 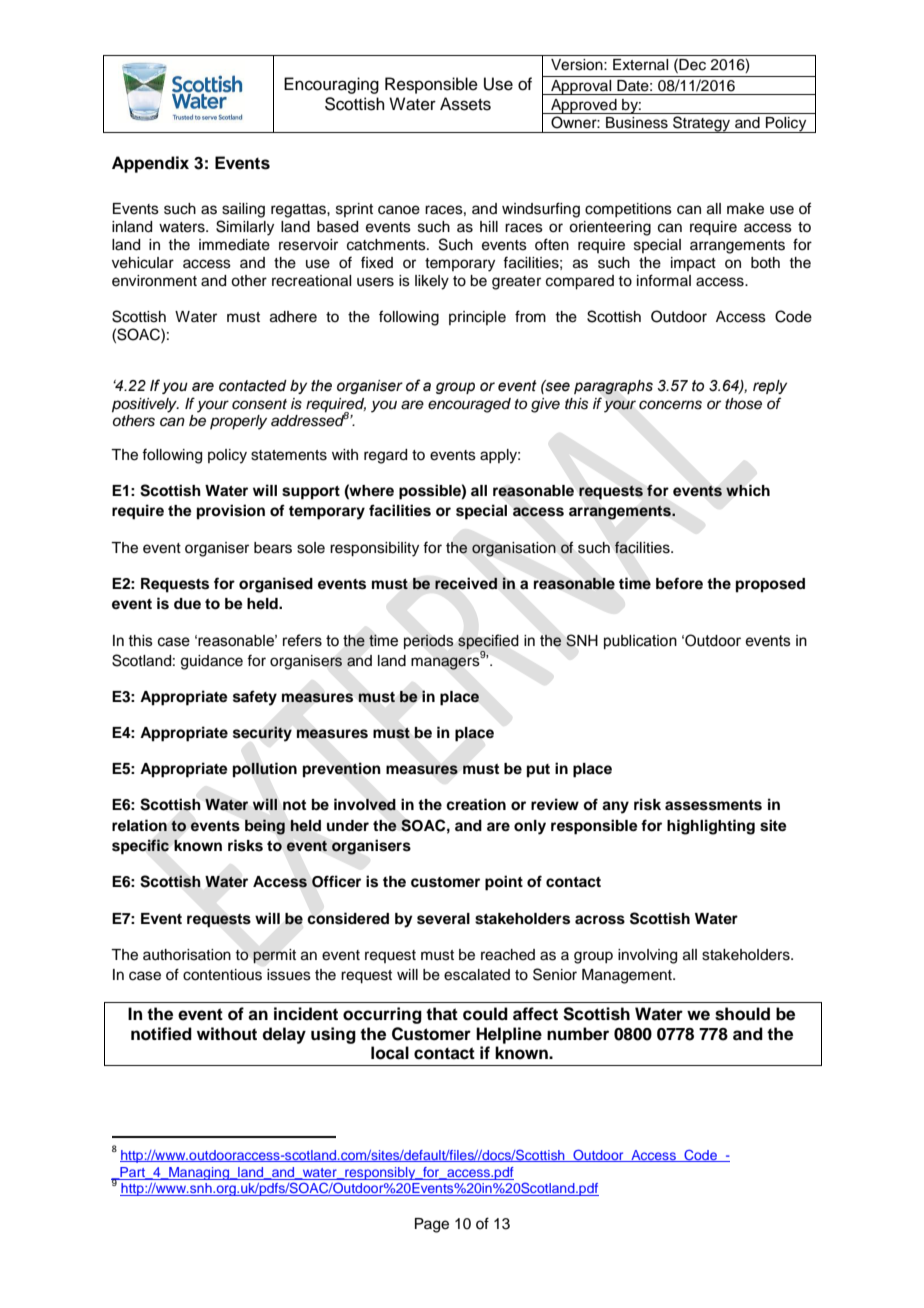 What do you see at coordinates (432, 1225) in the document?
I see `Page` at bounding box center [432, 1225].
